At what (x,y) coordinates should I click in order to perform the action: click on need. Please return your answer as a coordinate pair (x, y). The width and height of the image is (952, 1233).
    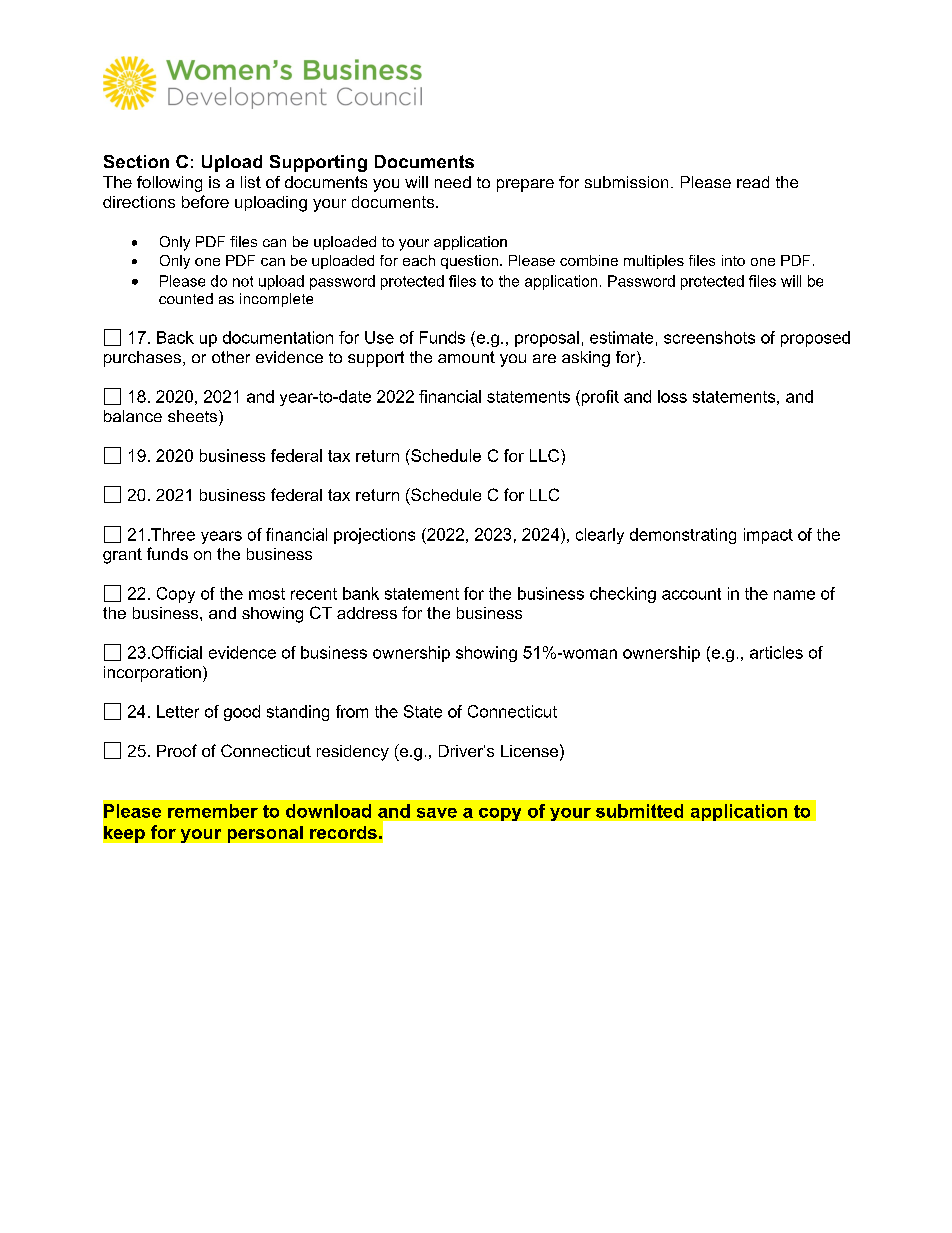
    Looking at the image, I should click on (453, 182).
